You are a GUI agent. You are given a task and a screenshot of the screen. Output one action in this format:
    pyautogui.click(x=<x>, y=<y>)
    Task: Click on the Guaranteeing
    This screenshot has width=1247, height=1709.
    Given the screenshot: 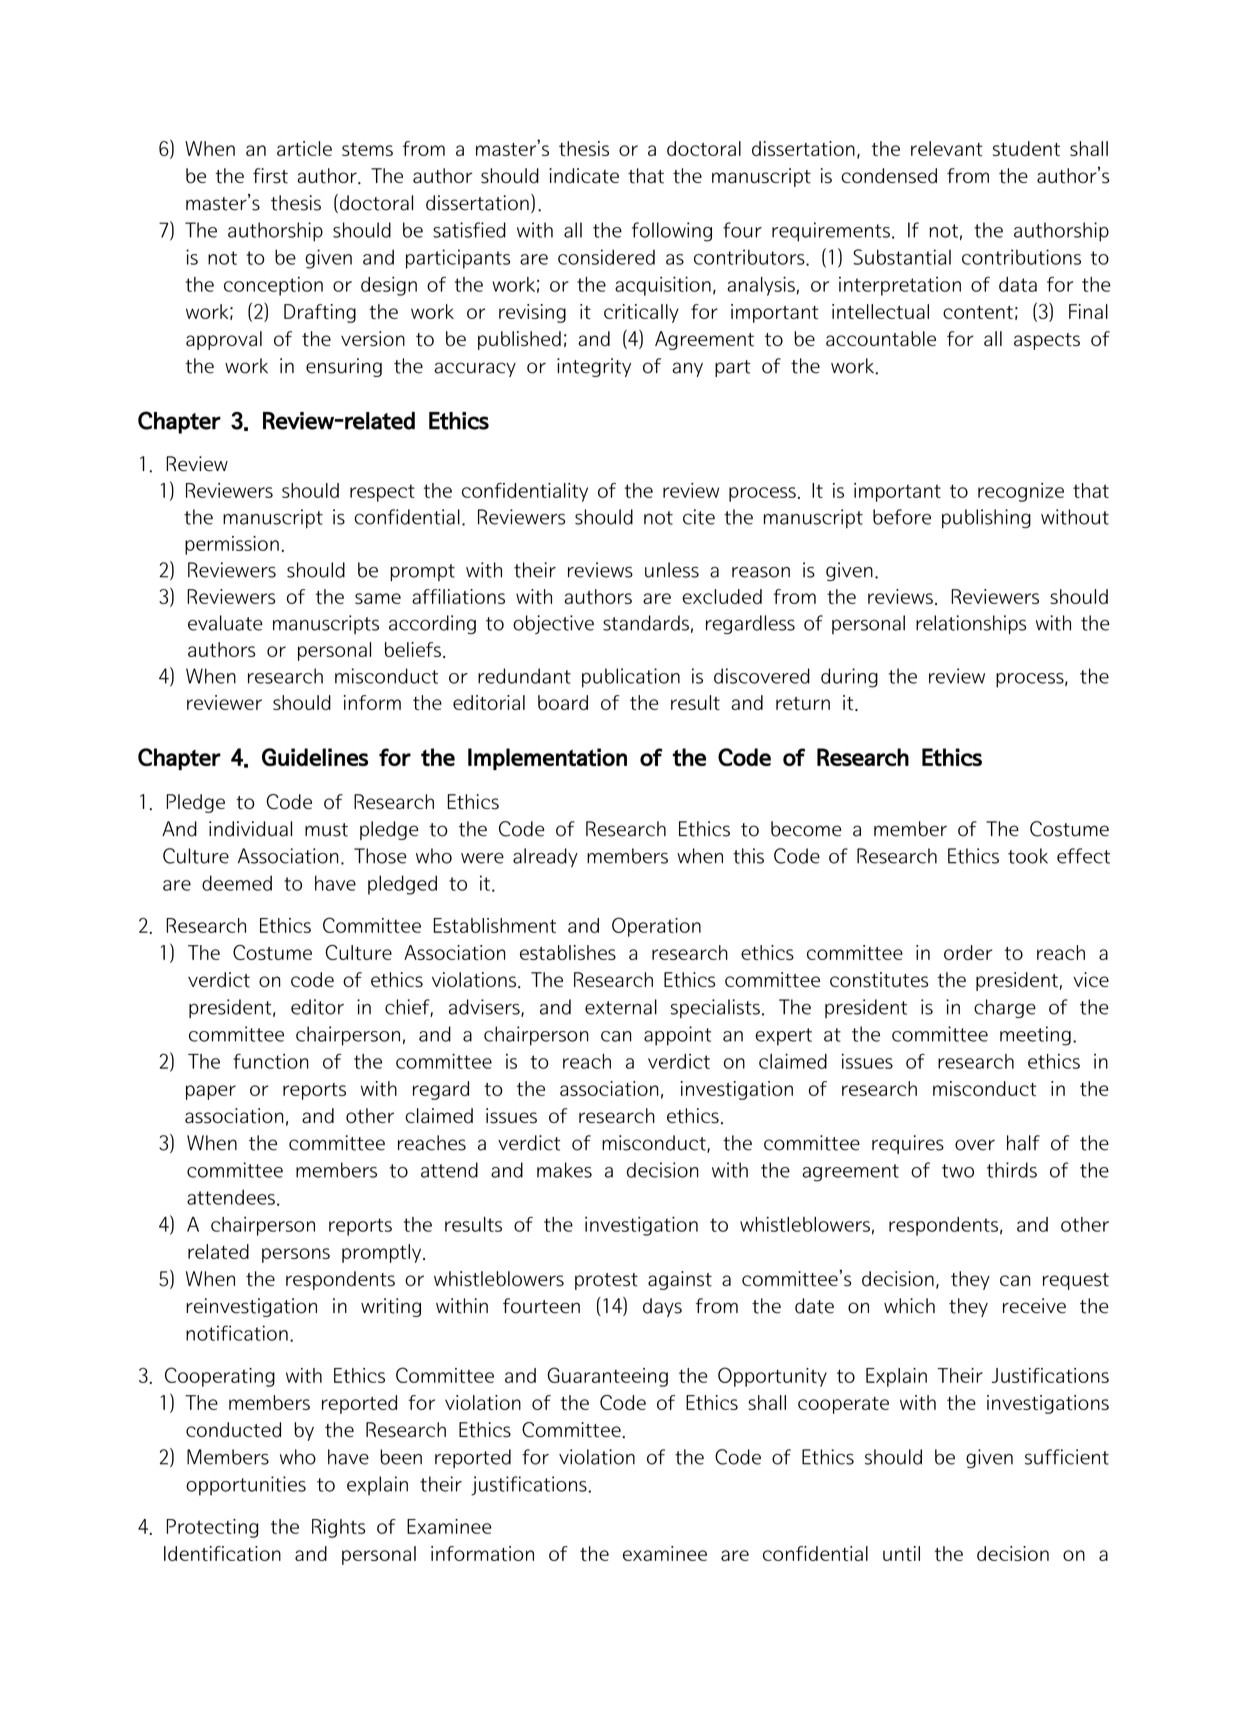 What is the action you would take?
    pyautogui.click(x=608, y=1377)
